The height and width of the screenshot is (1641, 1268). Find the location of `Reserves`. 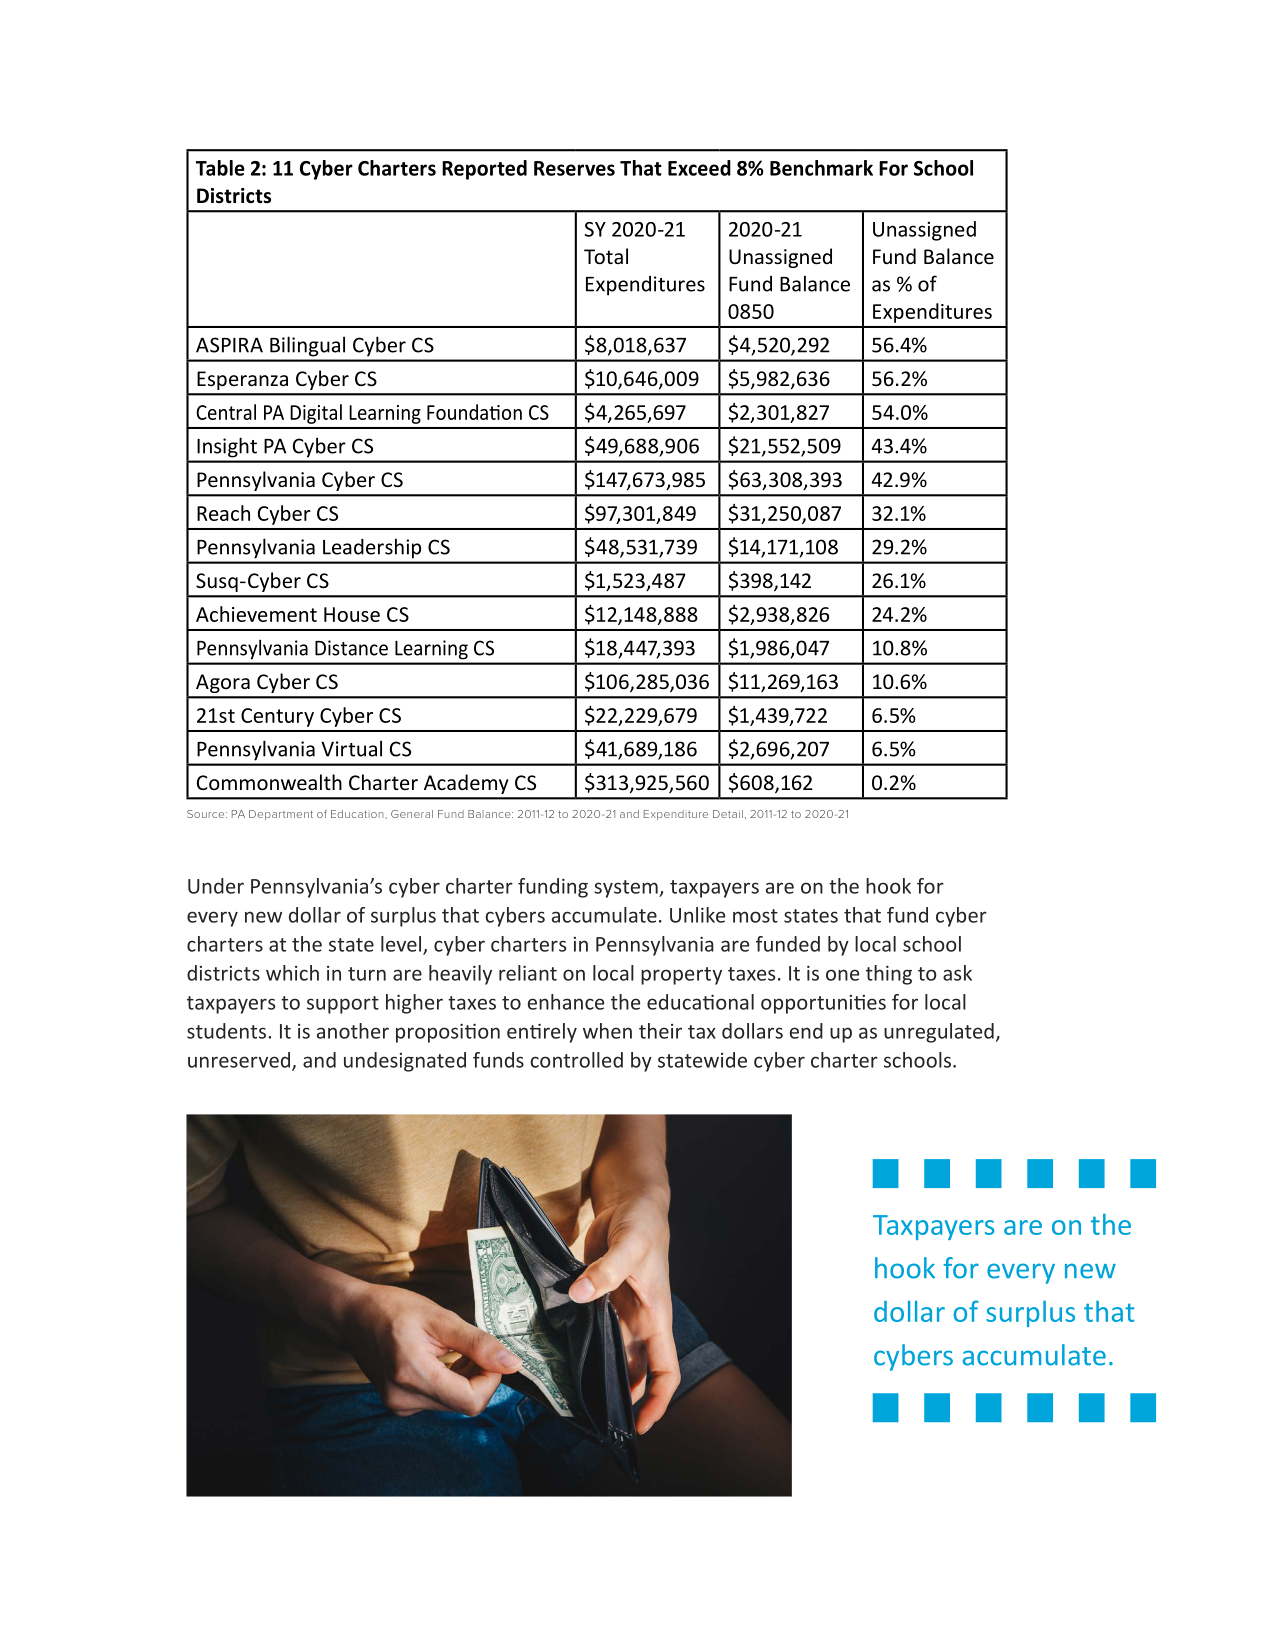

Reserves is located at coordinates (574, 168).
